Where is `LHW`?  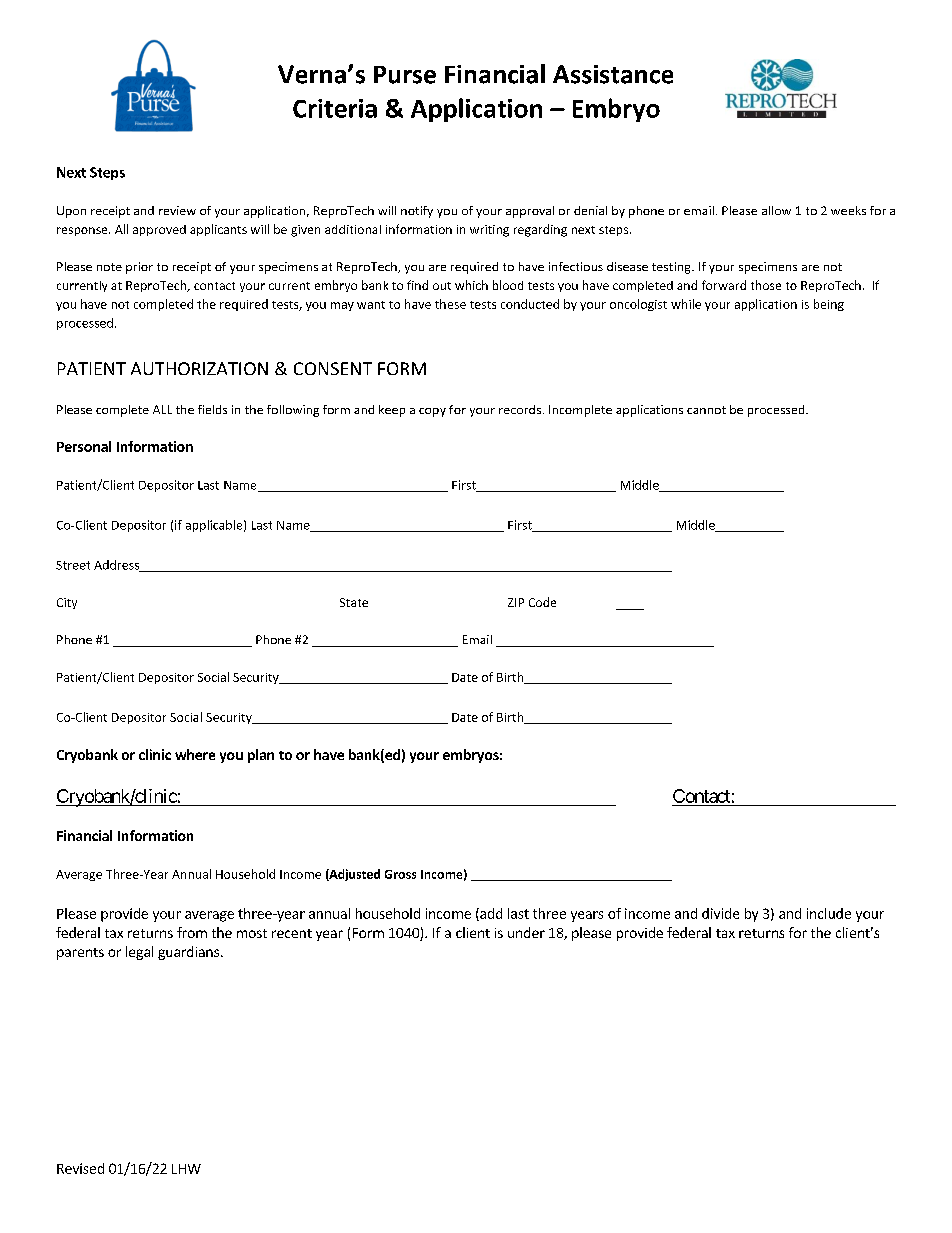 LHW is located at coordinates (186, 1169).
